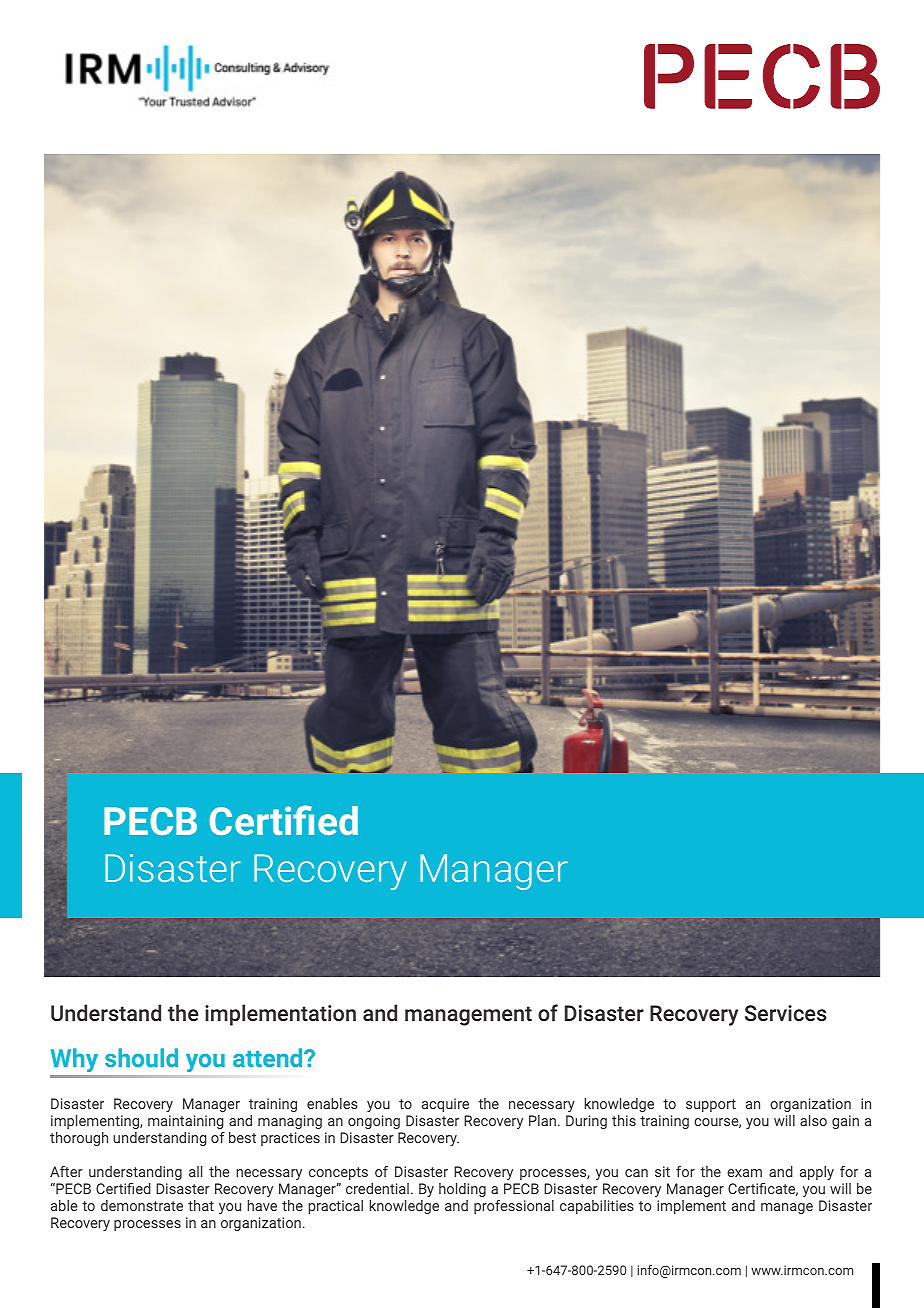 Image resolution: width=924 pixels, height=1308 pixels. I want to click on demonstrate, so click(142, 1205).
